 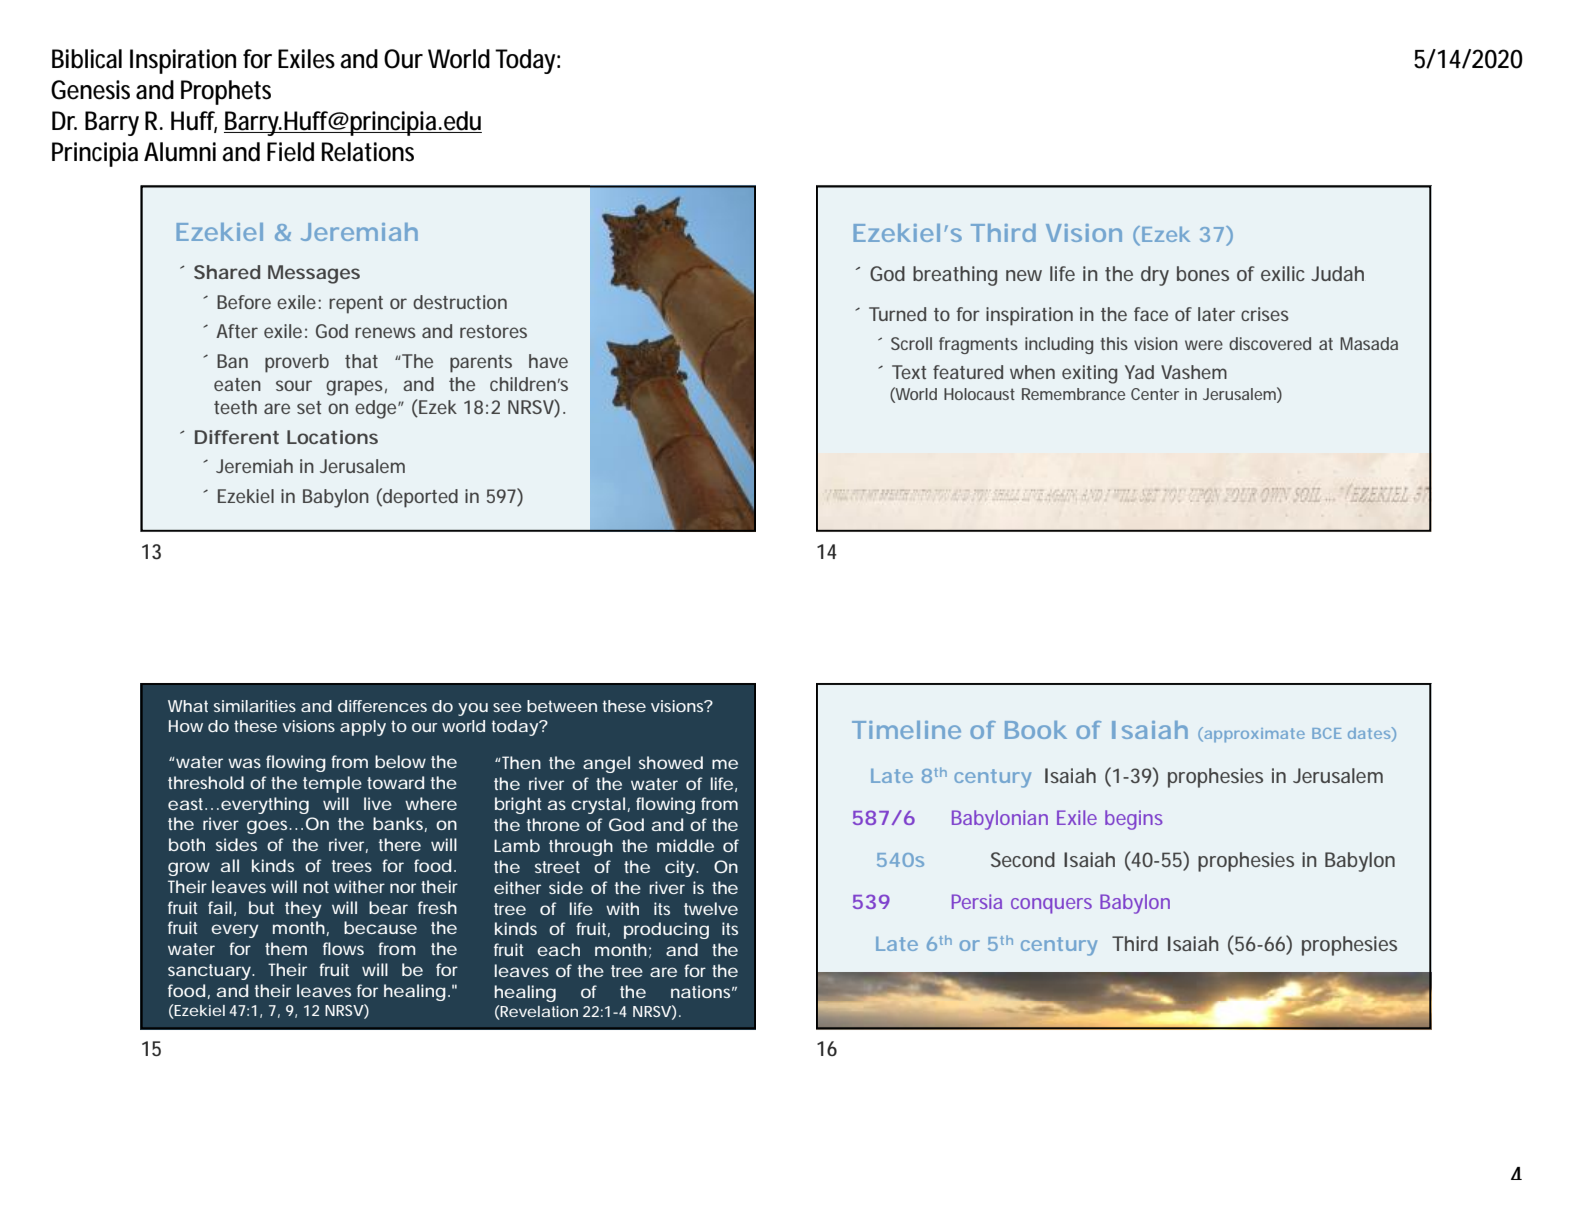 What do you see at coordinates (1326, 733) in the screenshot?
I see `BCE` at bounding box center [1326, 733].
